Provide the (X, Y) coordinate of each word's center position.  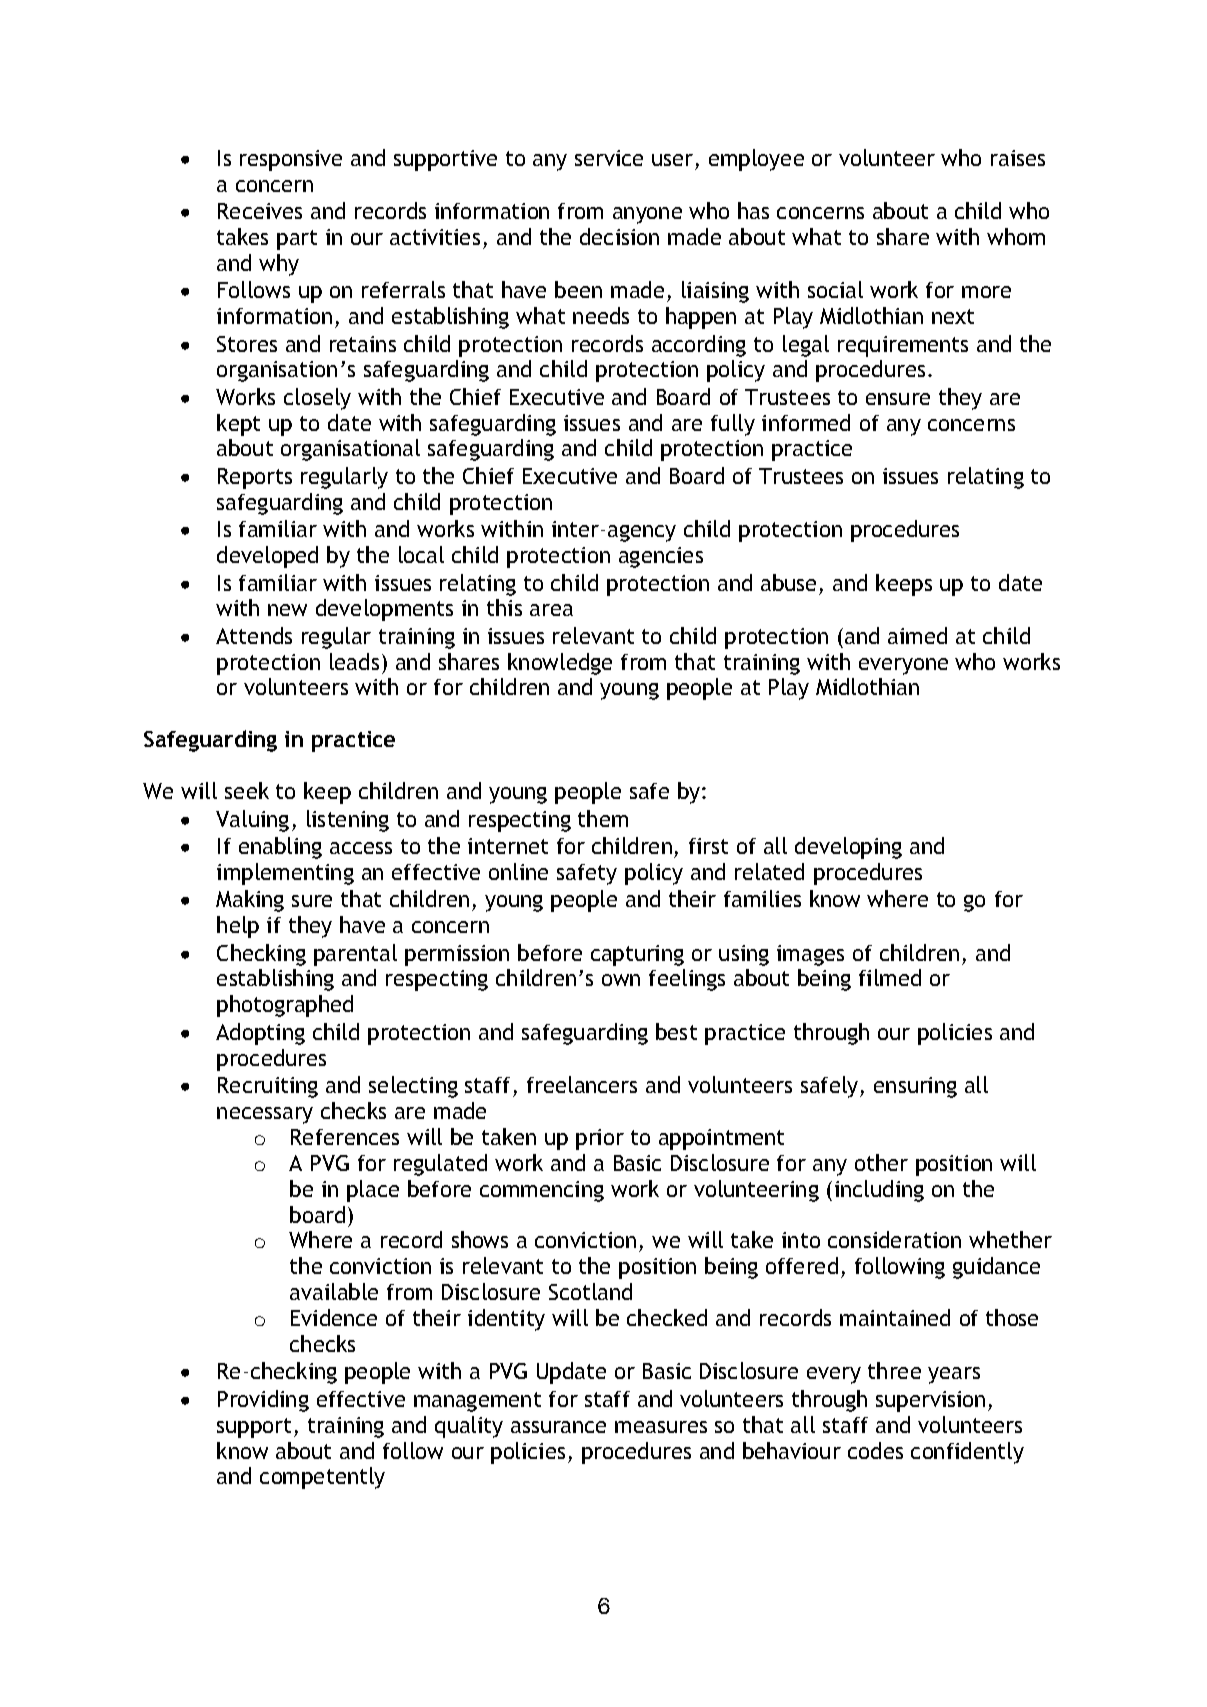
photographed (285, 1006)
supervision (930, 1401)
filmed (890, 977)
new (287, 610)
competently (322, 1478)
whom (1016, 236)
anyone (647, 215)
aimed (917, 635)
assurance (558, 1427)
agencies (661, 557)
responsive (291, 160)
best (676, 1031)
